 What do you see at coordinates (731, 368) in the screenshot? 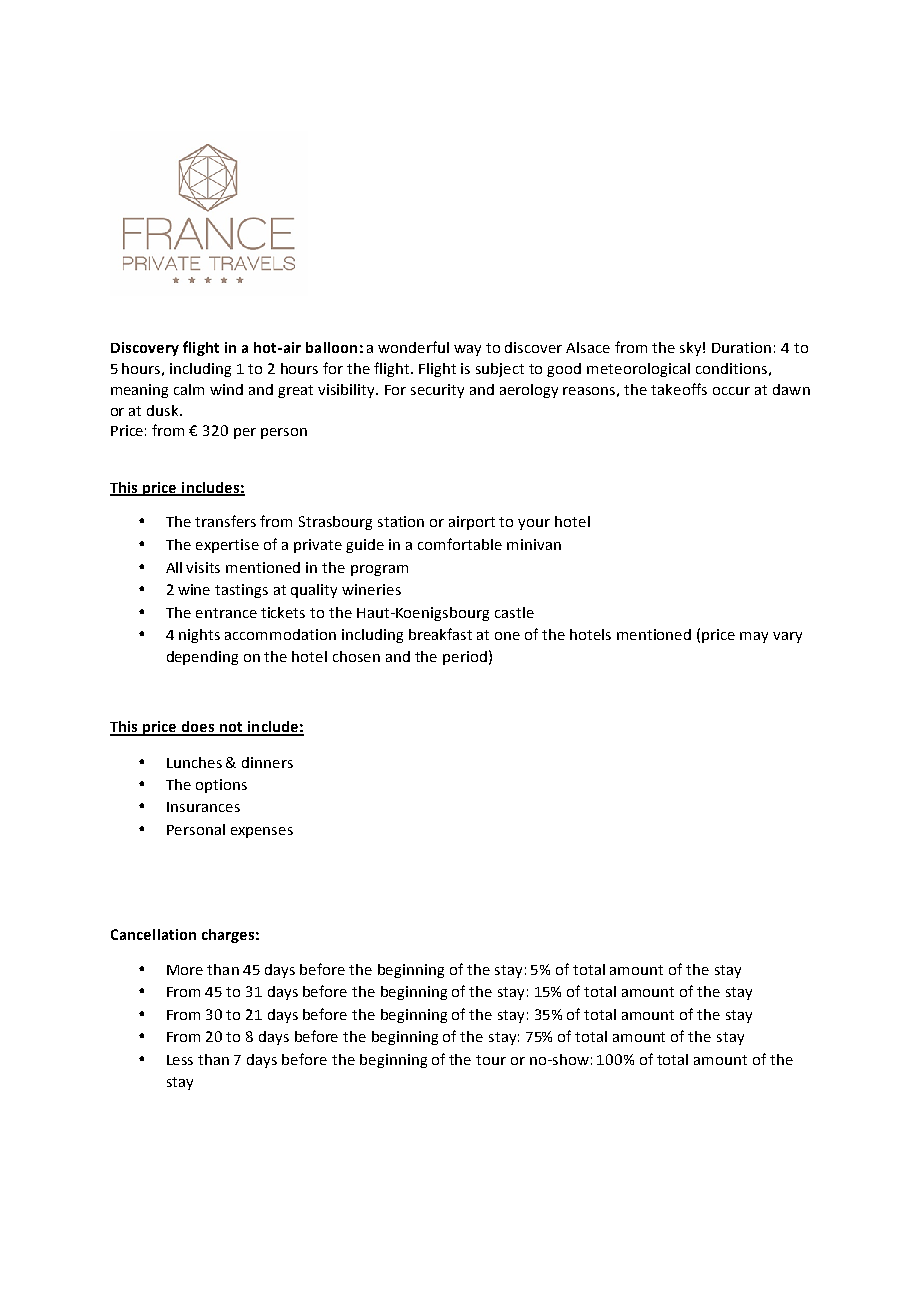
I see `conditions` at bounding box center [731, 368].
